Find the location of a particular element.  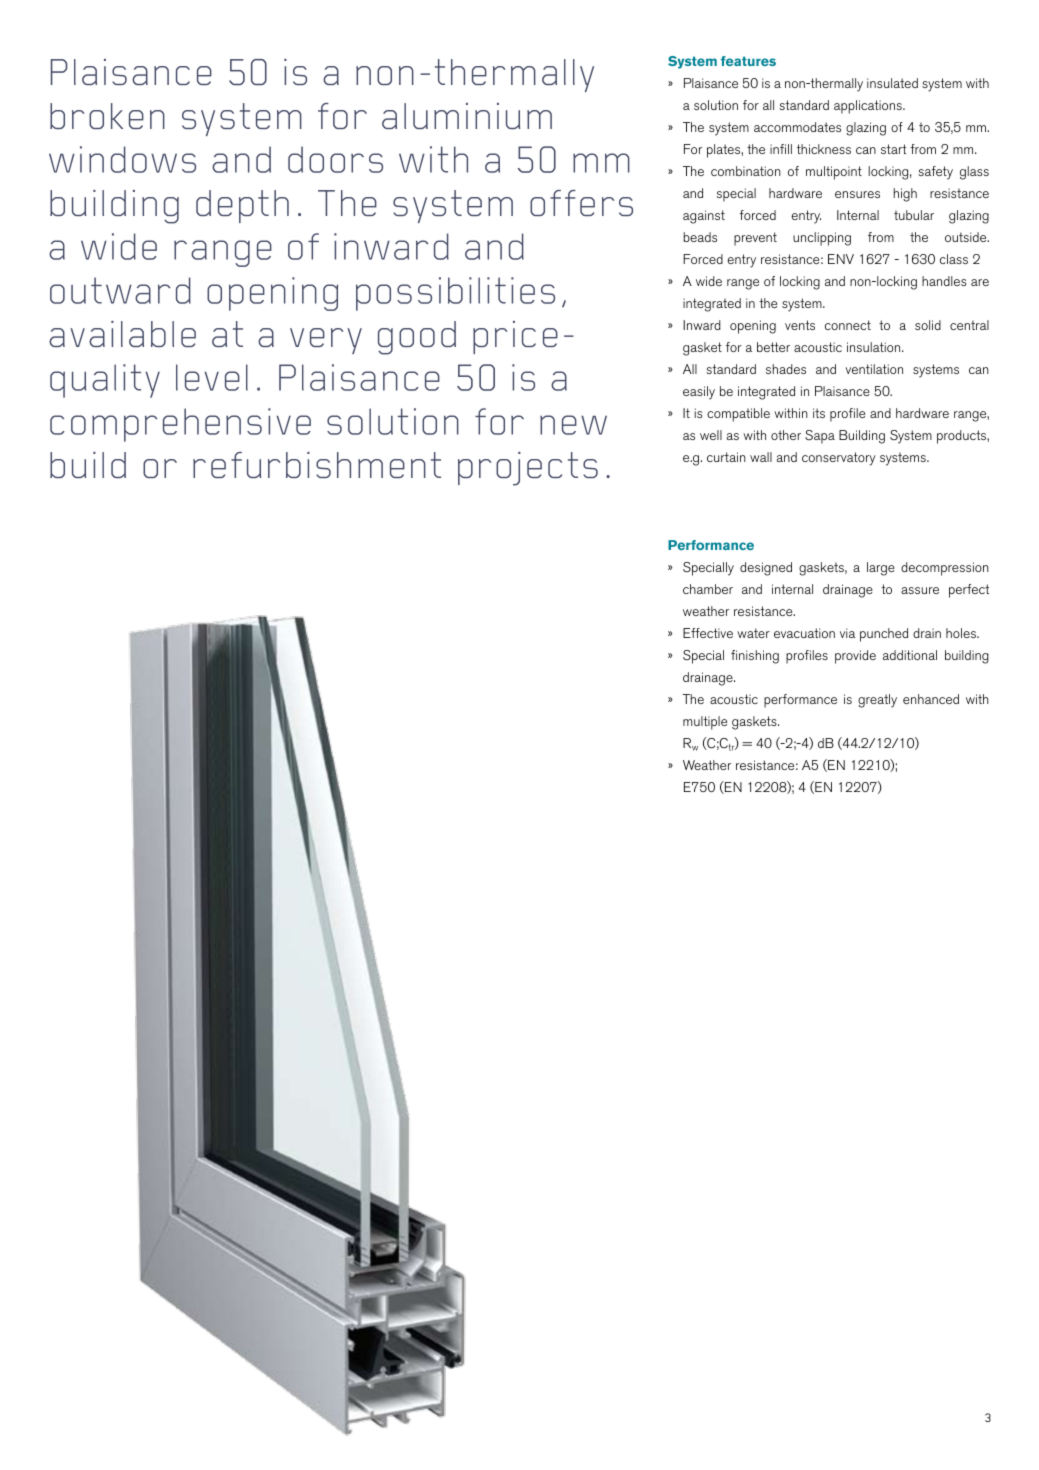

ventilation is located at coordinates (874, 369).
